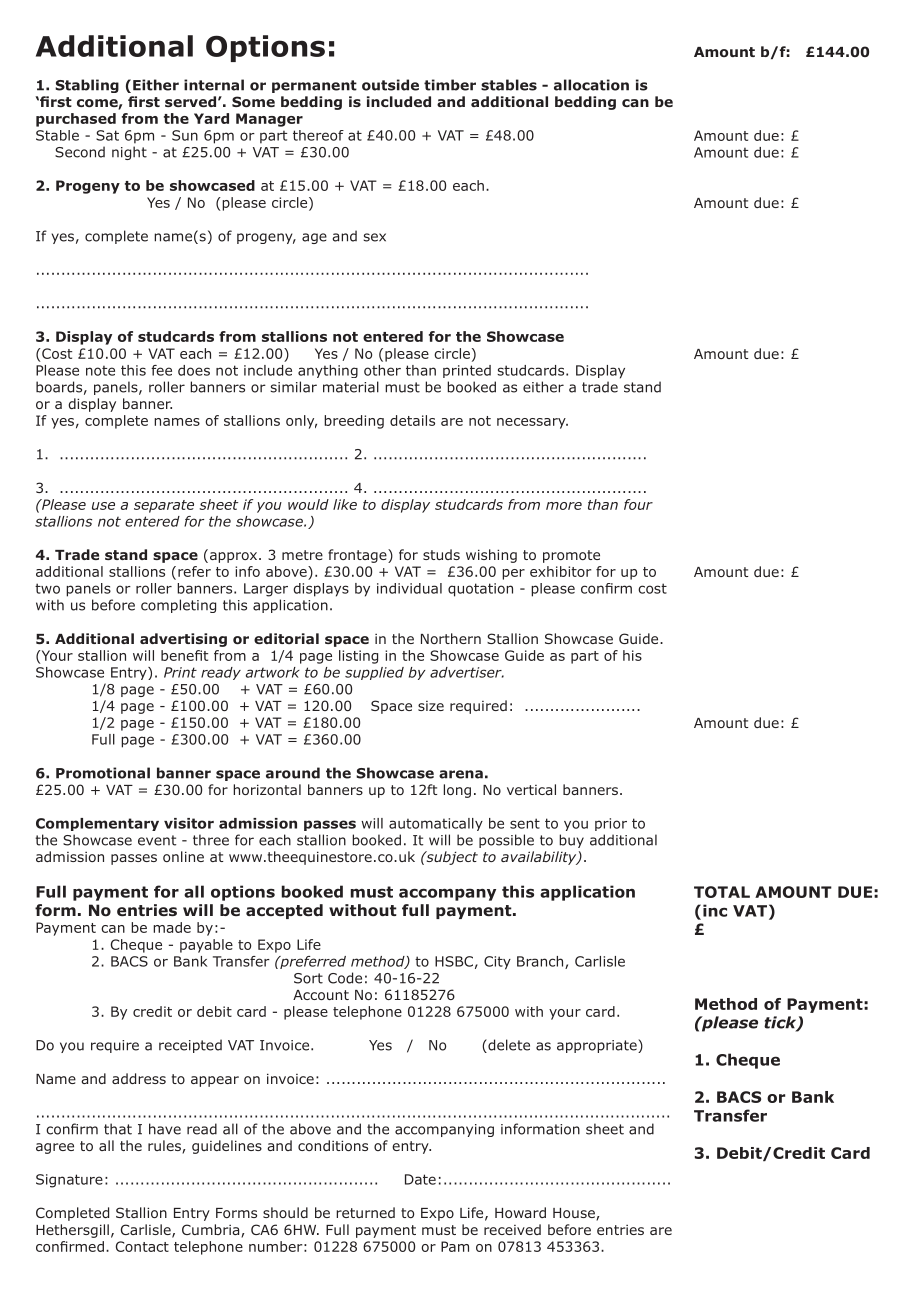  Describe the element at coordinates (164, 506) in the screenshot. I see `separate` at that location.
